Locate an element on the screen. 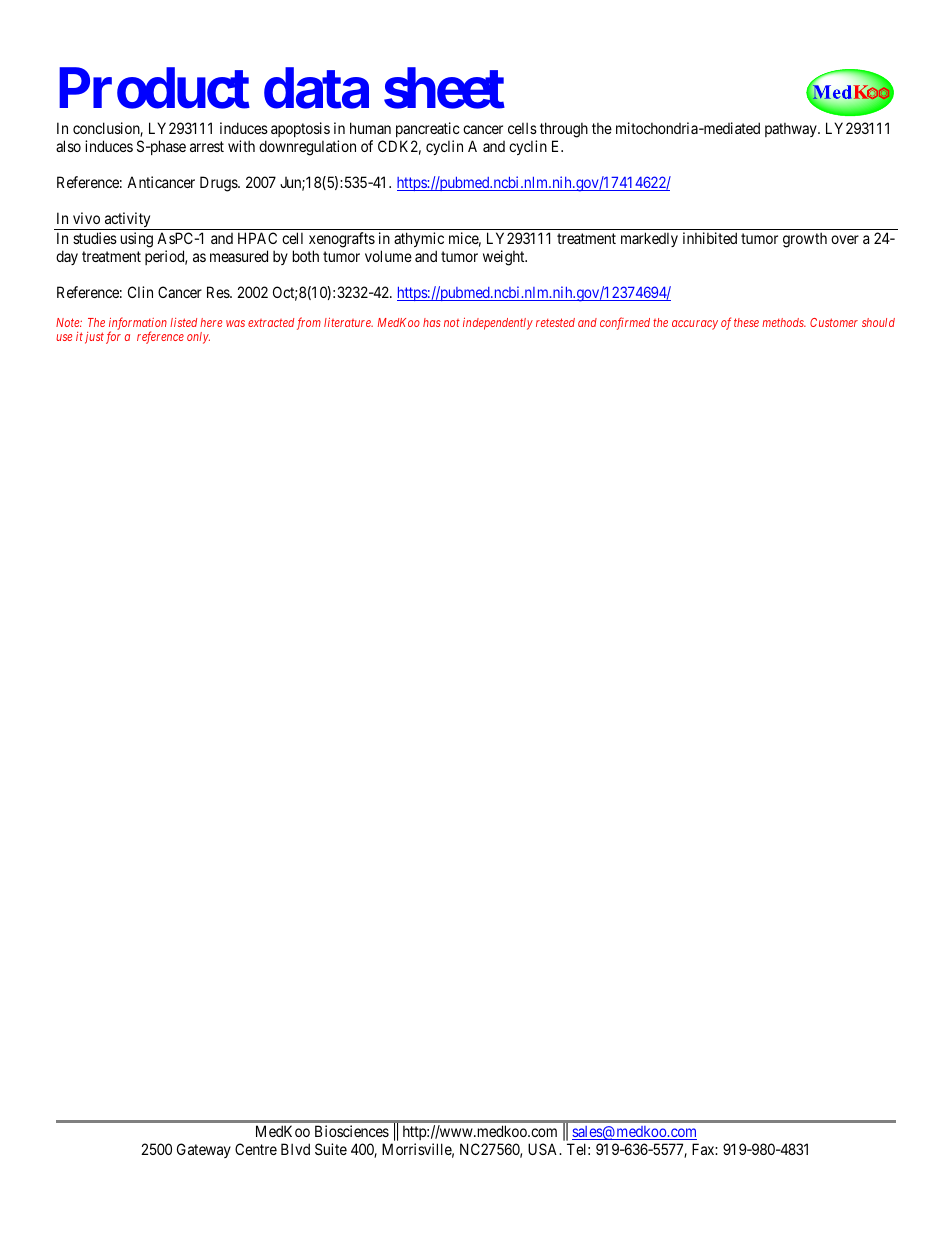  USA is located at coordinates (544, 1149).
